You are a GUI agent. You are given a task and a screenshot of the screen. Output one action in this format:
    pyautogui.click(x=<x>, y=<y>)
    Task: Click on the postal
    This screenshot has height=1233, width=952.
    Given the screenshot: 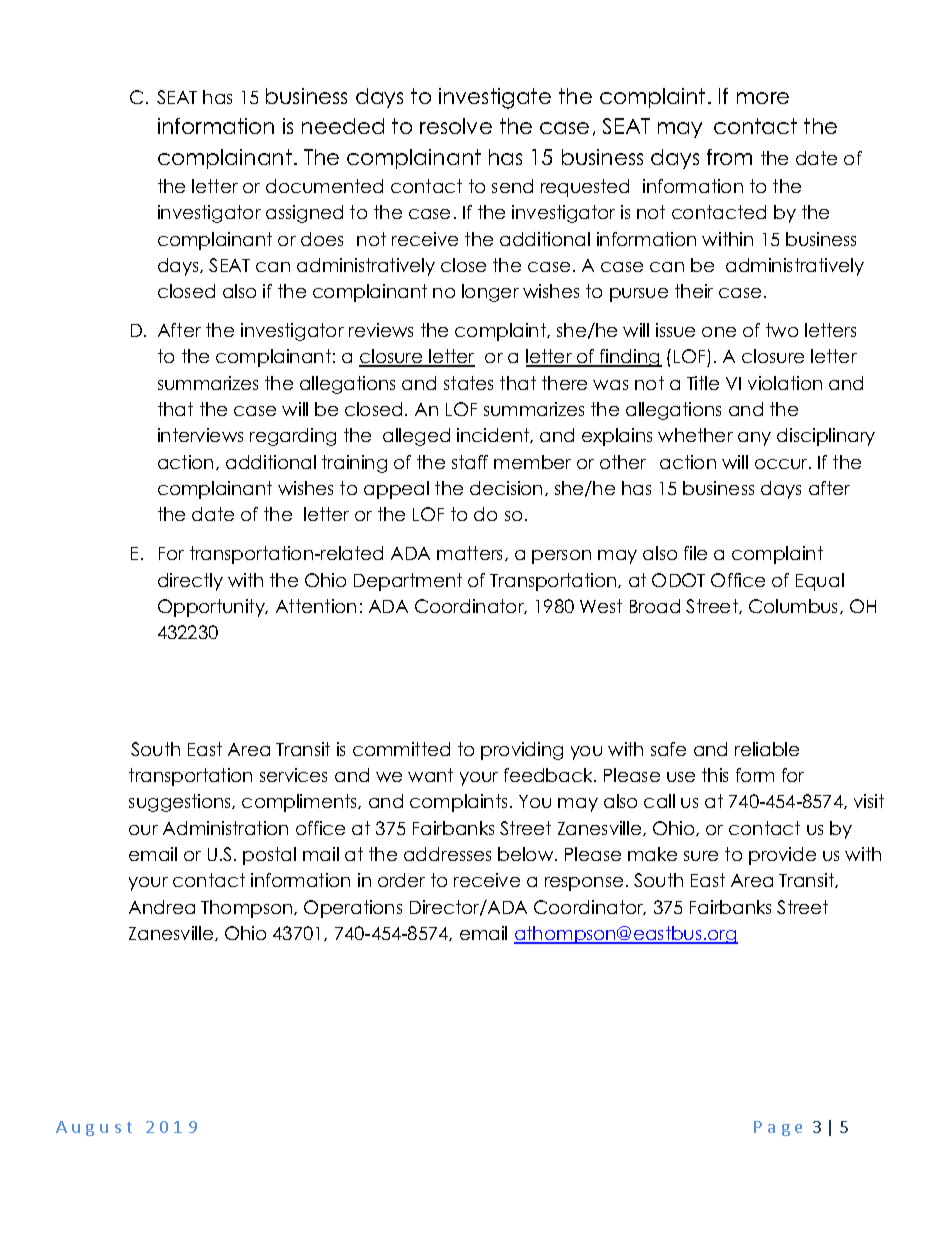 What is the action you would take?
    pyautogui.click(x=269, y=856)
